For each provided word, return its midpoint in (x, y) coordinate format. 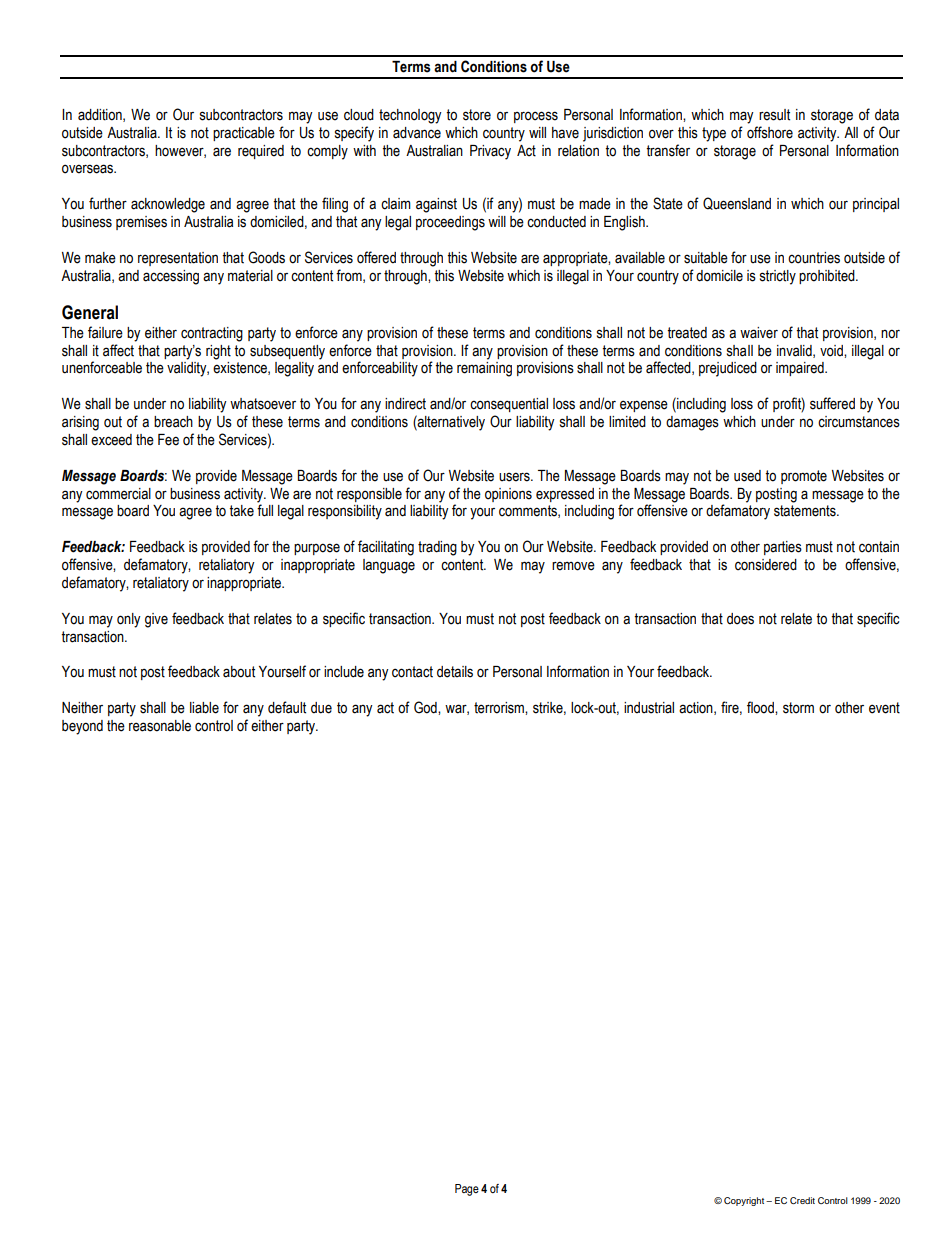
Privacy (490, 152)
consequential (509, 405)
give (156, 620)
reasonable (160, 726)
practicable (244, 134)
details (455, 672)
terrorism (500, 708)
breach (173, 422)
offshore (770, 132)
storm (798, 708)
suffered (832, 403)
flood (761, 707)
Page (467, 1190)
